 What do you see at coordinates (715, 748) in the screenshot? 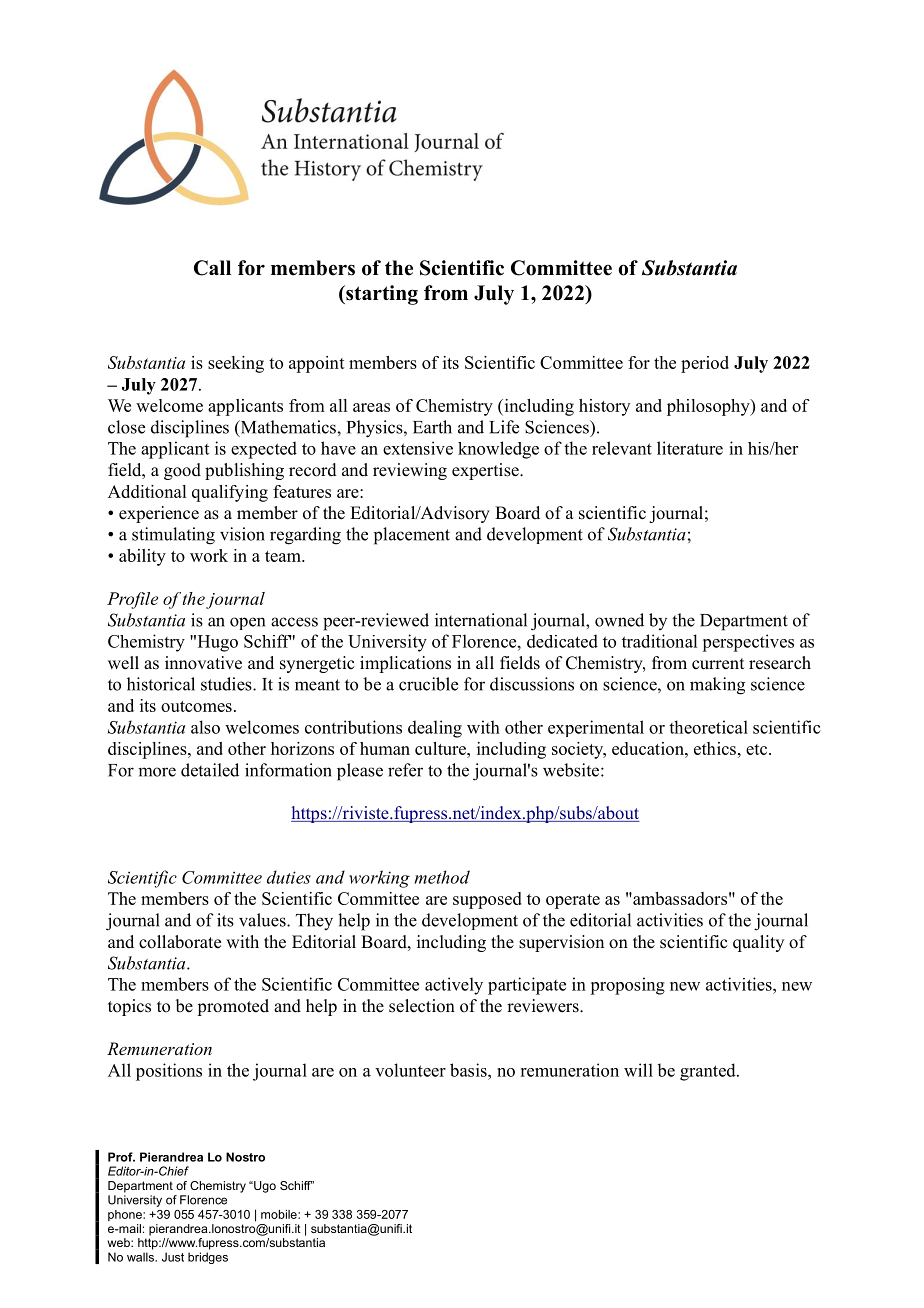
I see `ethics` at bounding box center [715, 748].
